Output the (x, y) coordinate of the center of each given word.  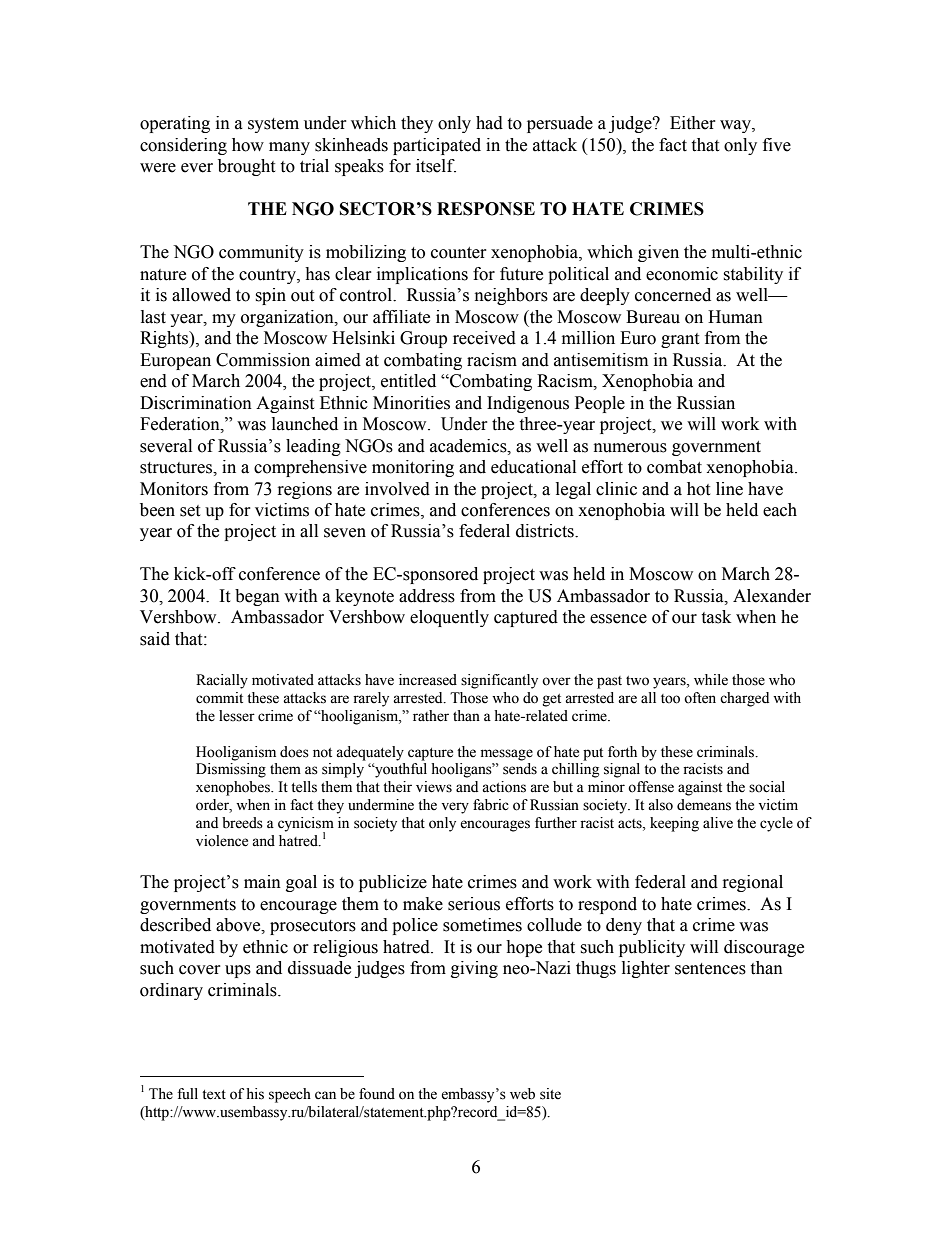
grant (680, 340)
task (716, 617)
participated (437, 146)
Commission (263, 360)
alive (718, 823)
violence (222, 841)
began (257, 597)
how (248, 145)
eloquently (449, 618)
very (455, 808)
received (484, 338)
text (214, 1095)
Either (693, 123)
